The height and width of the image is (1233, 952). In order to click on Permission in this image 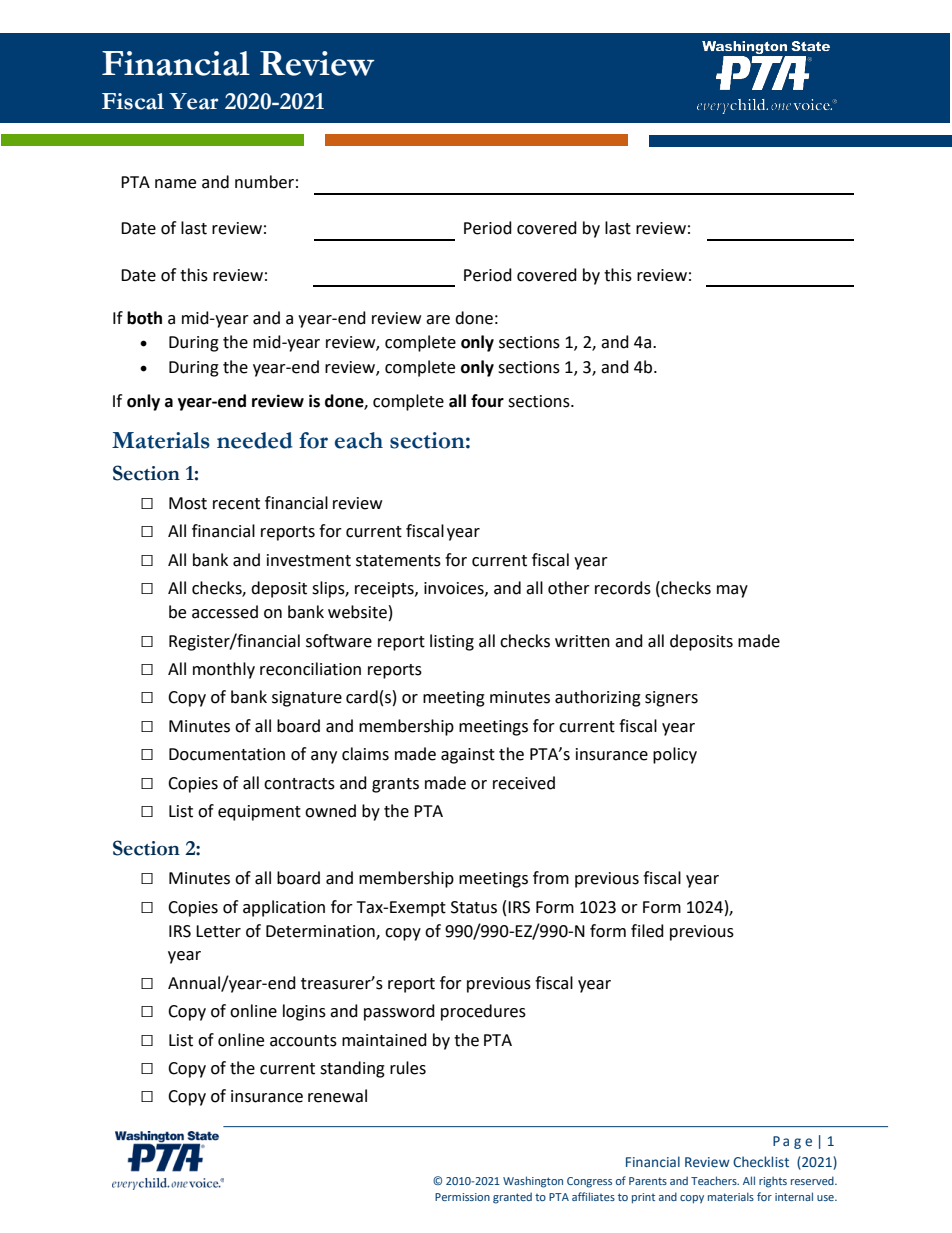, I will do `click(462, 1197)`.
